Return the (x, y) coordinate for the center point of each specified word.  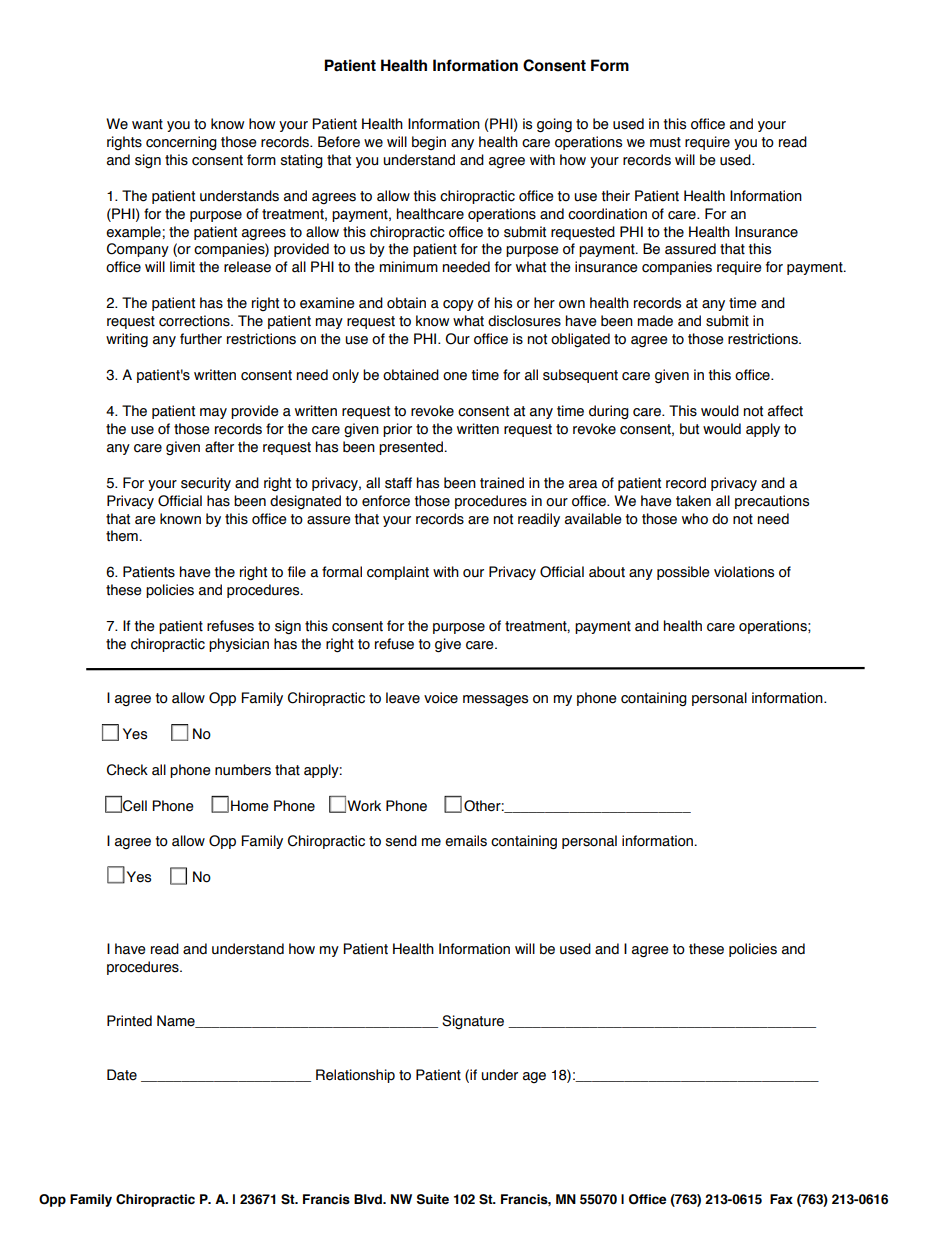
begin (429, 143)
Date (122, 1075)
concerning (181, 143)
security (206, 484)
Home (250, 806)
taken (693, 501)
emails (466, 841)
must (665, 142)
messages (495, 701)
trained (502, 483)
